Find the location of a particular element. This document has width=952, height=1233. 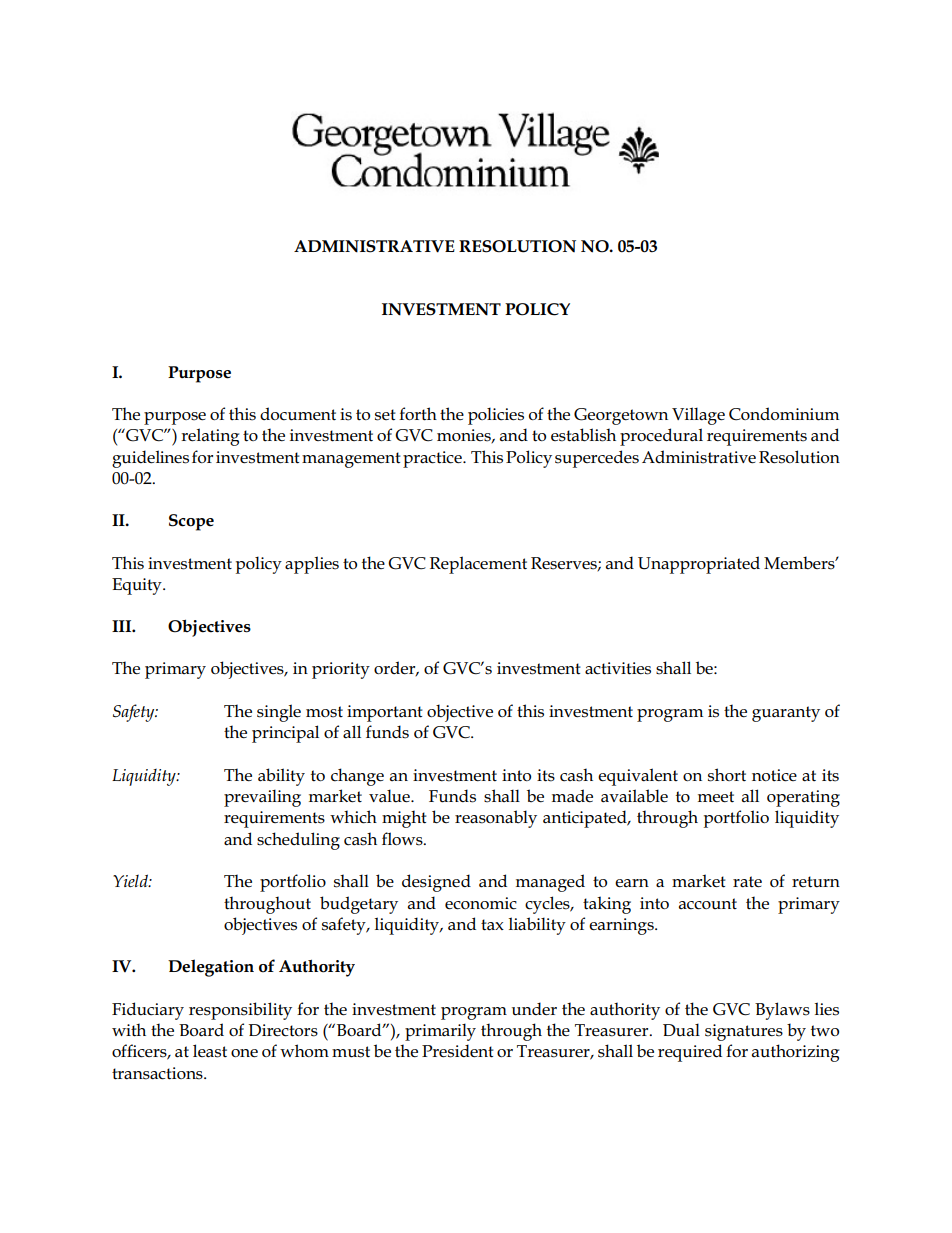

Delegation is located at coordinates (211, 968).
